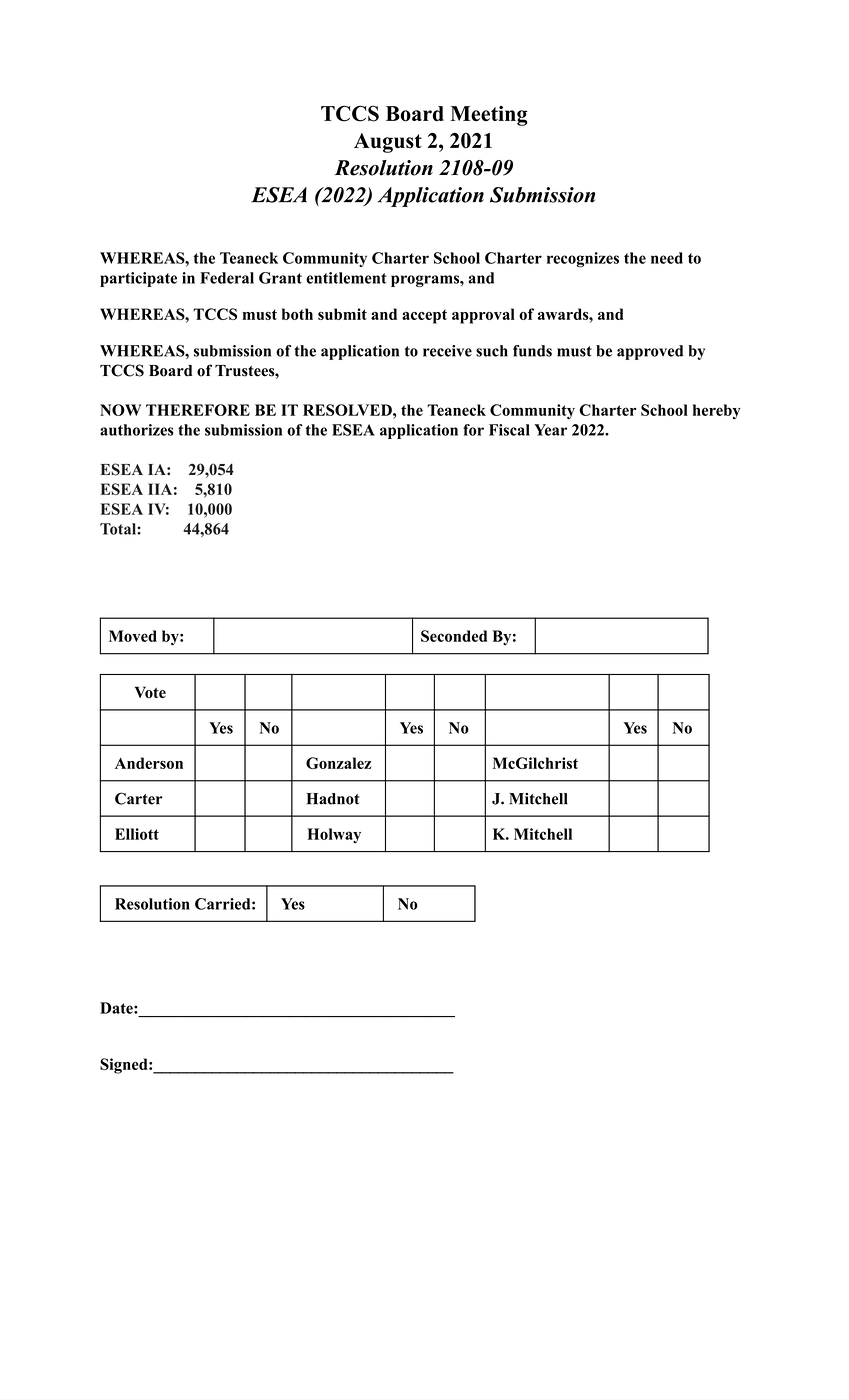 Image resolution: width=849 pixels, height=1400 pixels. What do you see at coordinates (489, 116) in the screenshot?
I see `Meeting` at bounding box center [489, 116].
